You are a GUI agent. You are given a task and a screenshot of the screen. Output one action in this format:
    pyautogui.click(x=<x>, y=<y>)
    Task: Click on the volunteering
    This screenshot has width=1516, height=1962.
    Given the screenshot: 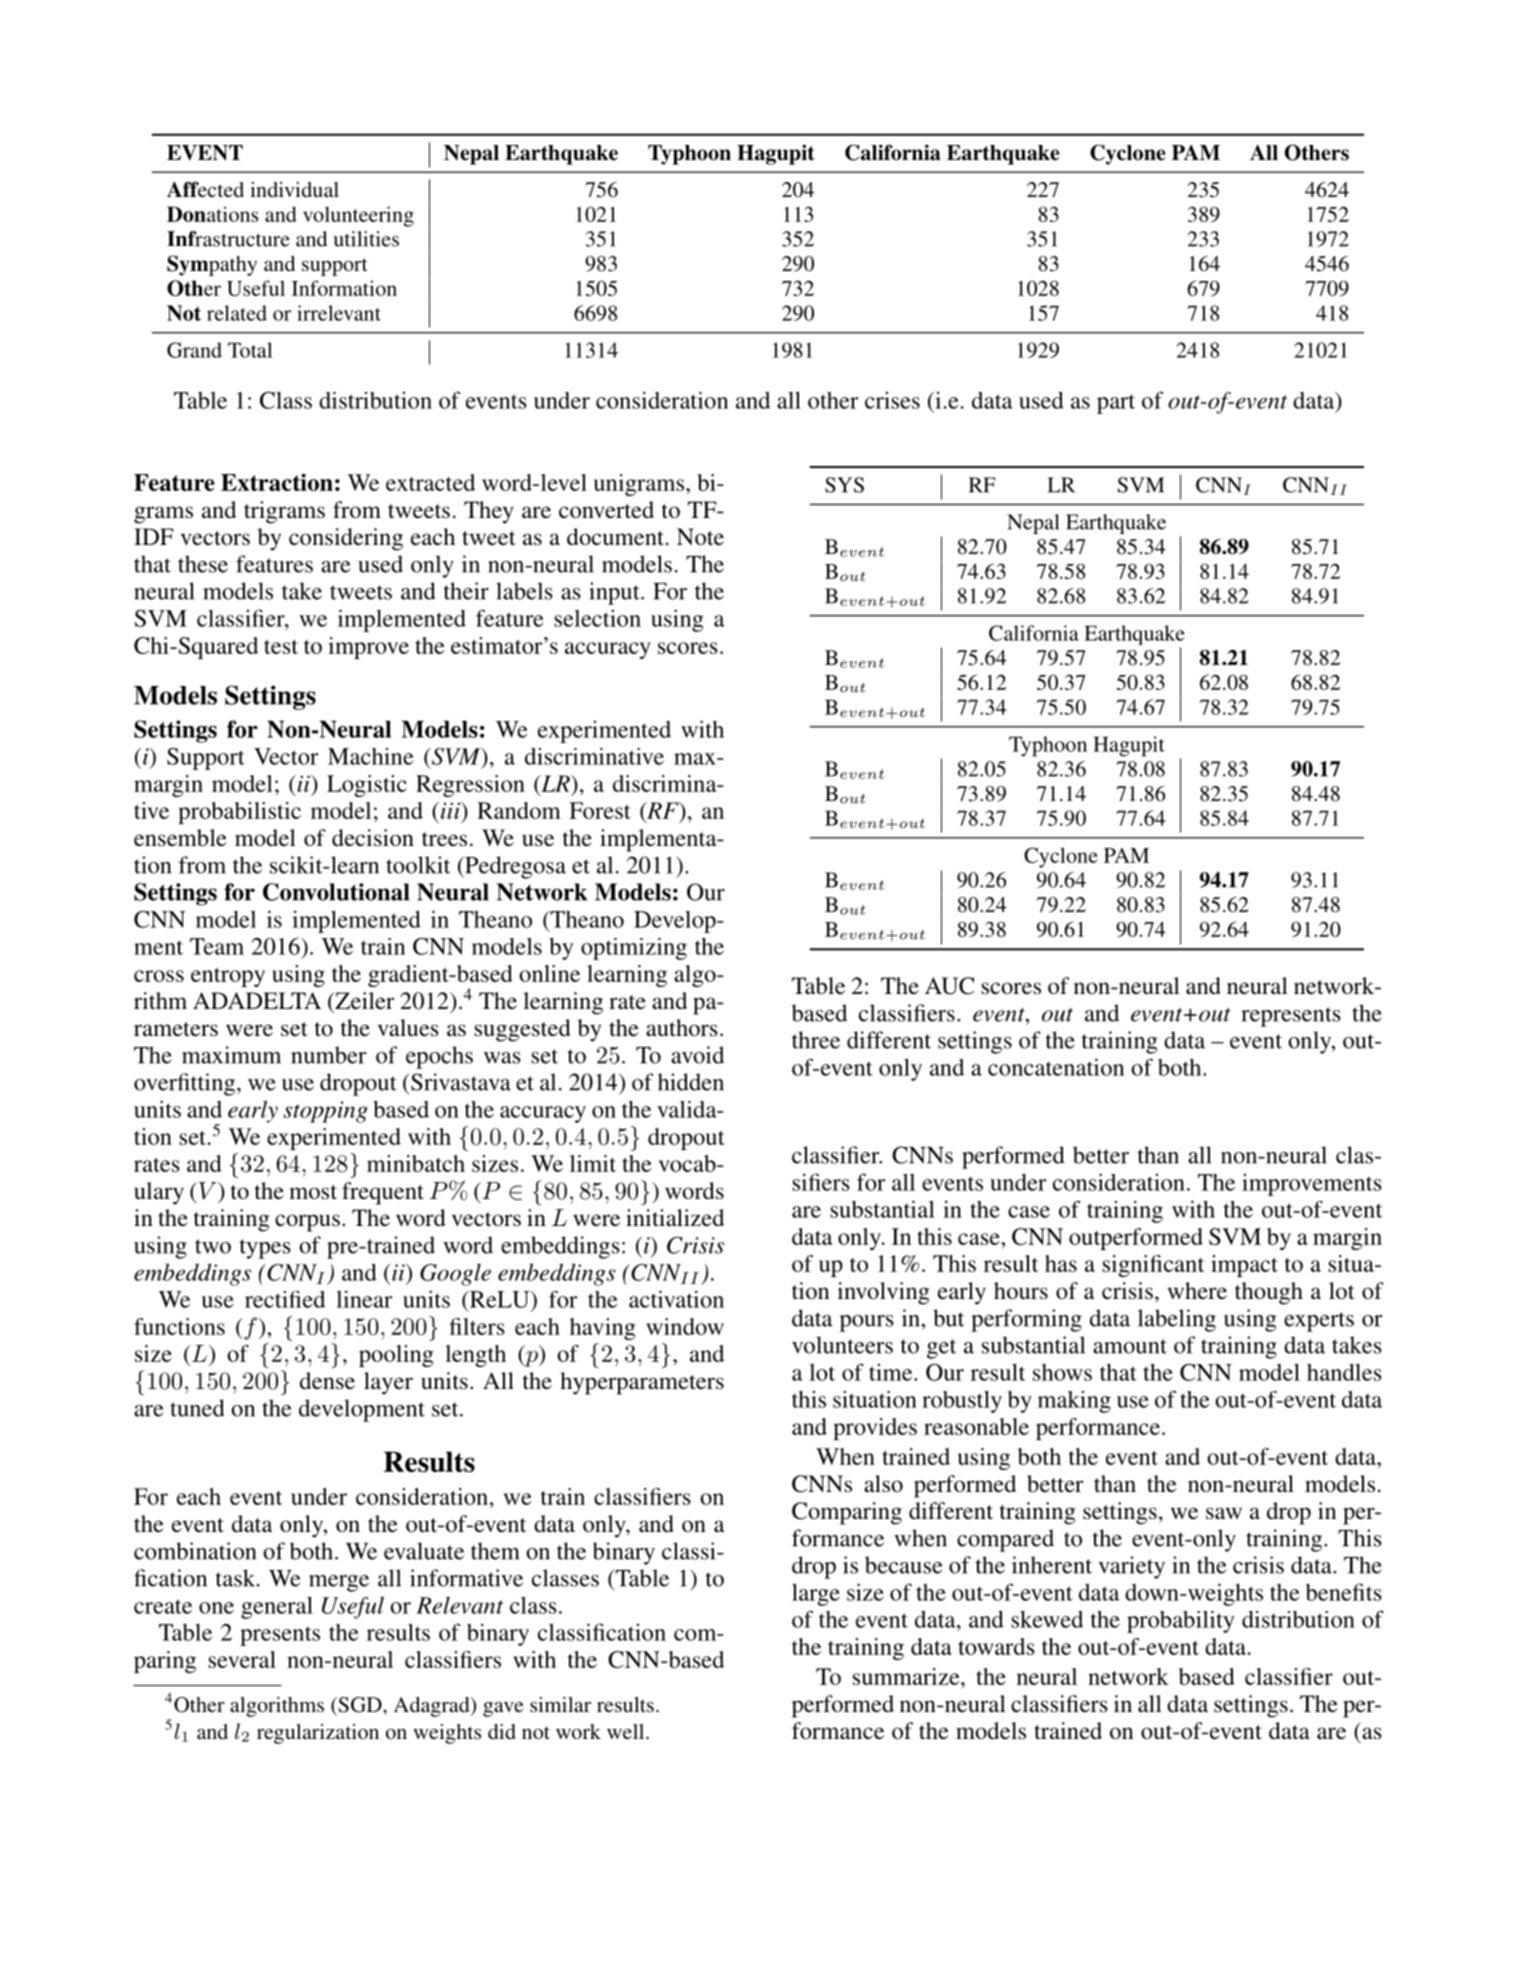 What is the action you would take?
    pyautogui.click(x=358, y=216)
